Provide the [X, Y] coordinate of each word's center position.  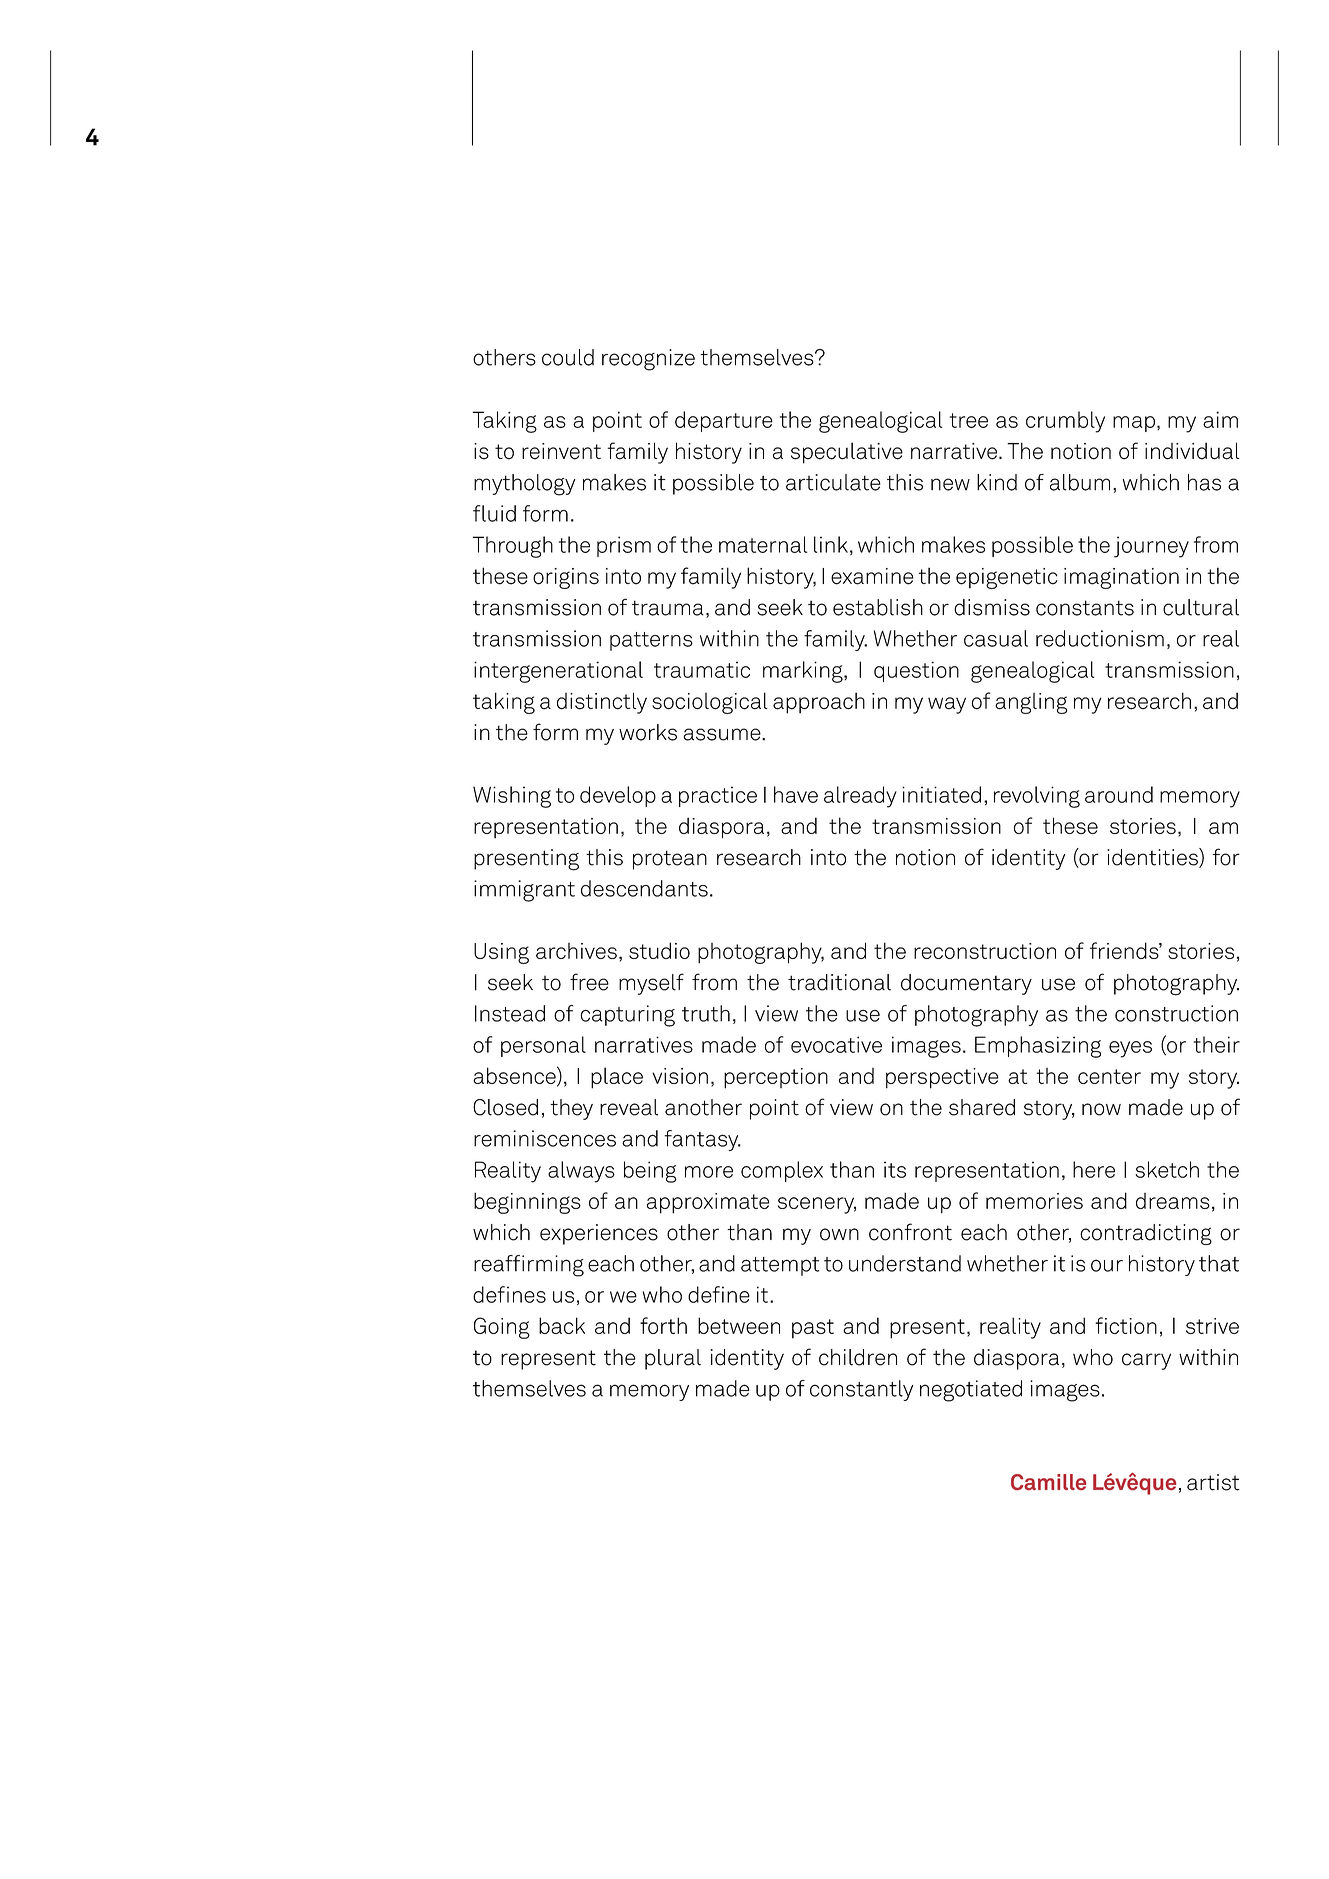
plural [673, 1359]
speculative [847, 453]
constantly [861, 1390]
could [568, 357]
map [1134, 424]
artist [1213, 1482]
